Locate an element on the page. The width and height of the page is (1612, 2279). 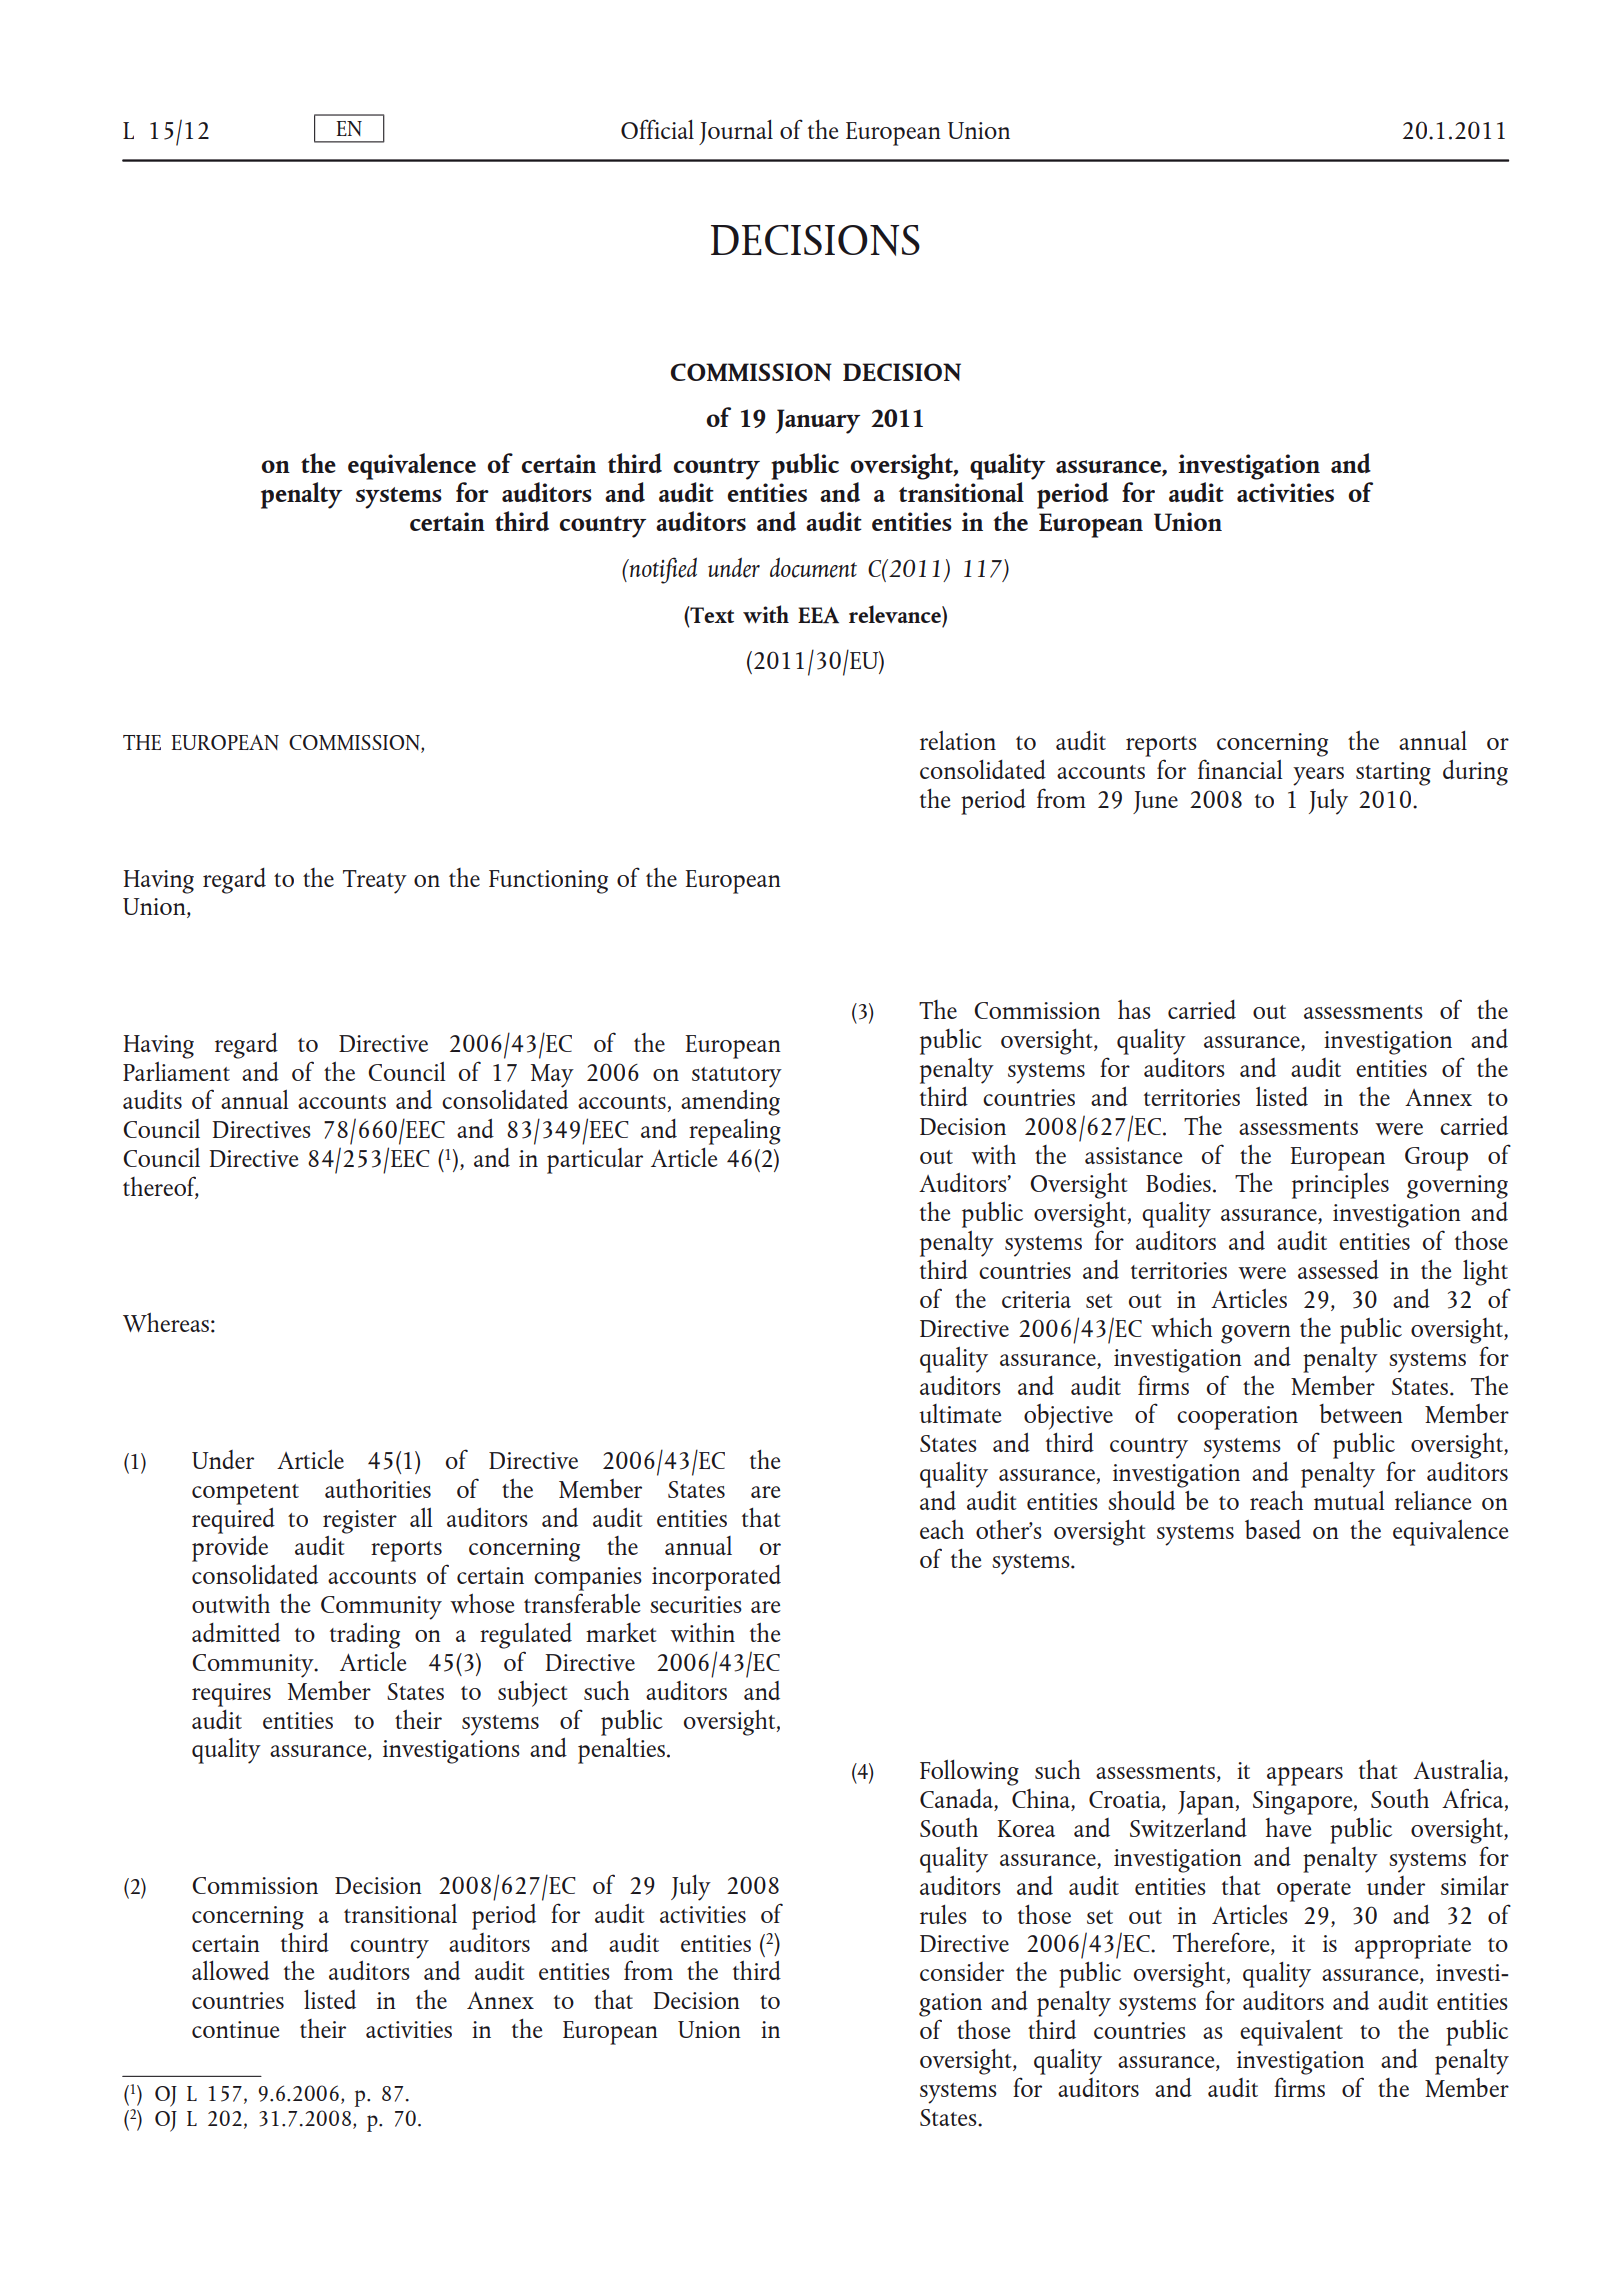
principles is located at coordinates (1340, 1186).
